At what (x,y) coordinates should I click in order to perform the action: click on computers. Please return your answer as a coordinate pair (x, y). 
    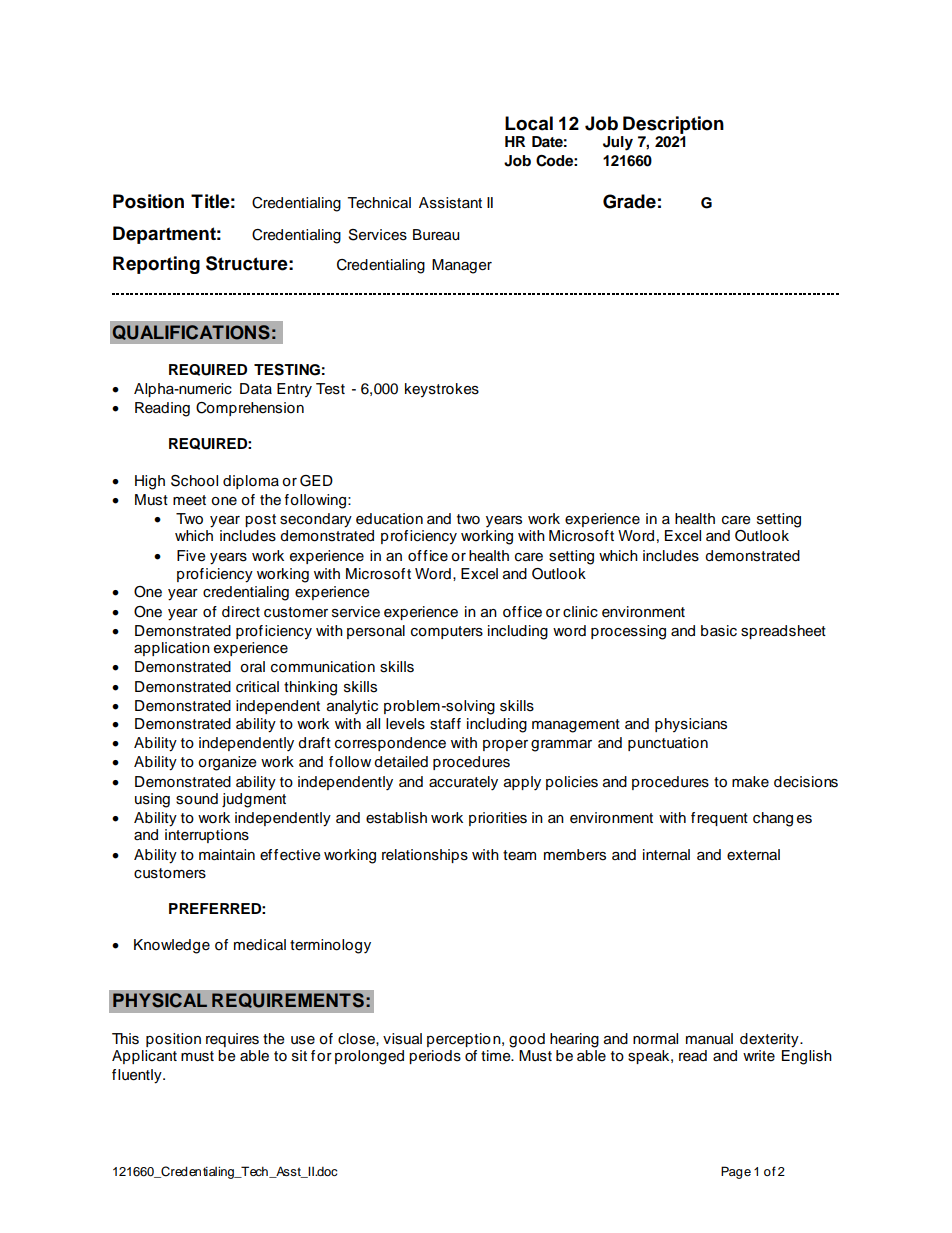
    Looking at the image, I should click on (447, 632).
